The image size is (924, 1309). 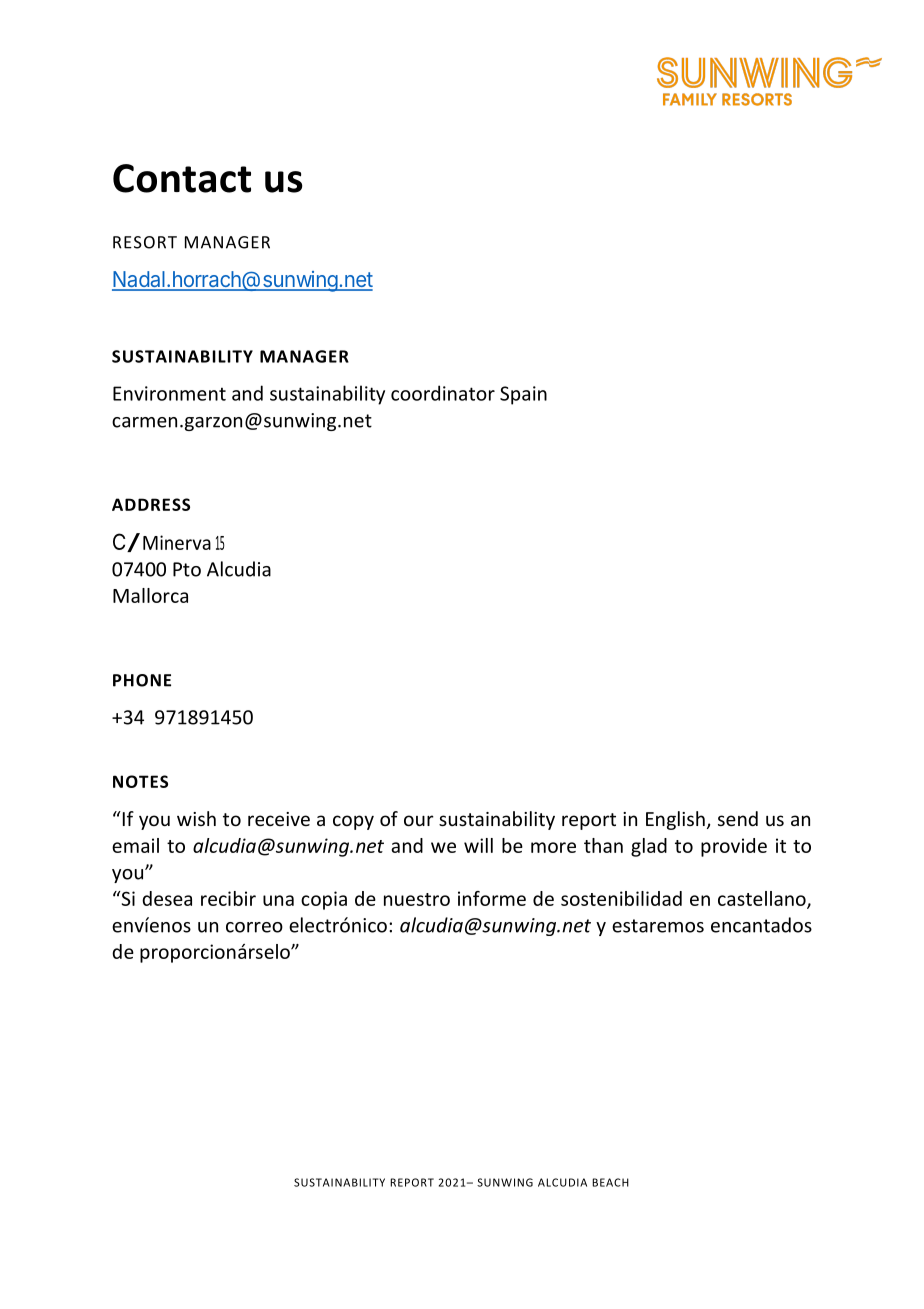 I want to click on ADDRESS, so click(x=151, y=504).
